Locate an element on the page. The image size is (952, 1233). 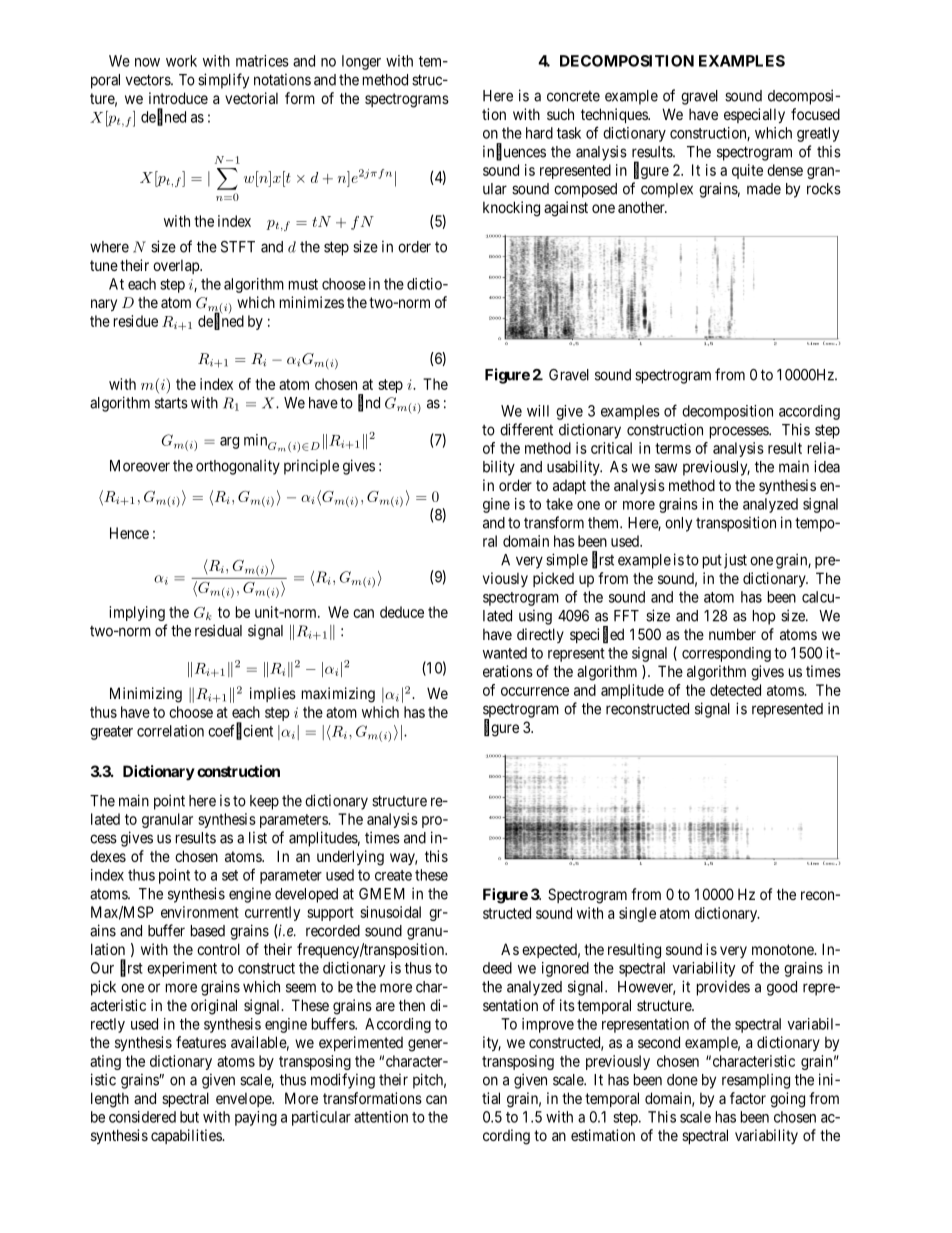
especially is located at coordinates (754, 115).
